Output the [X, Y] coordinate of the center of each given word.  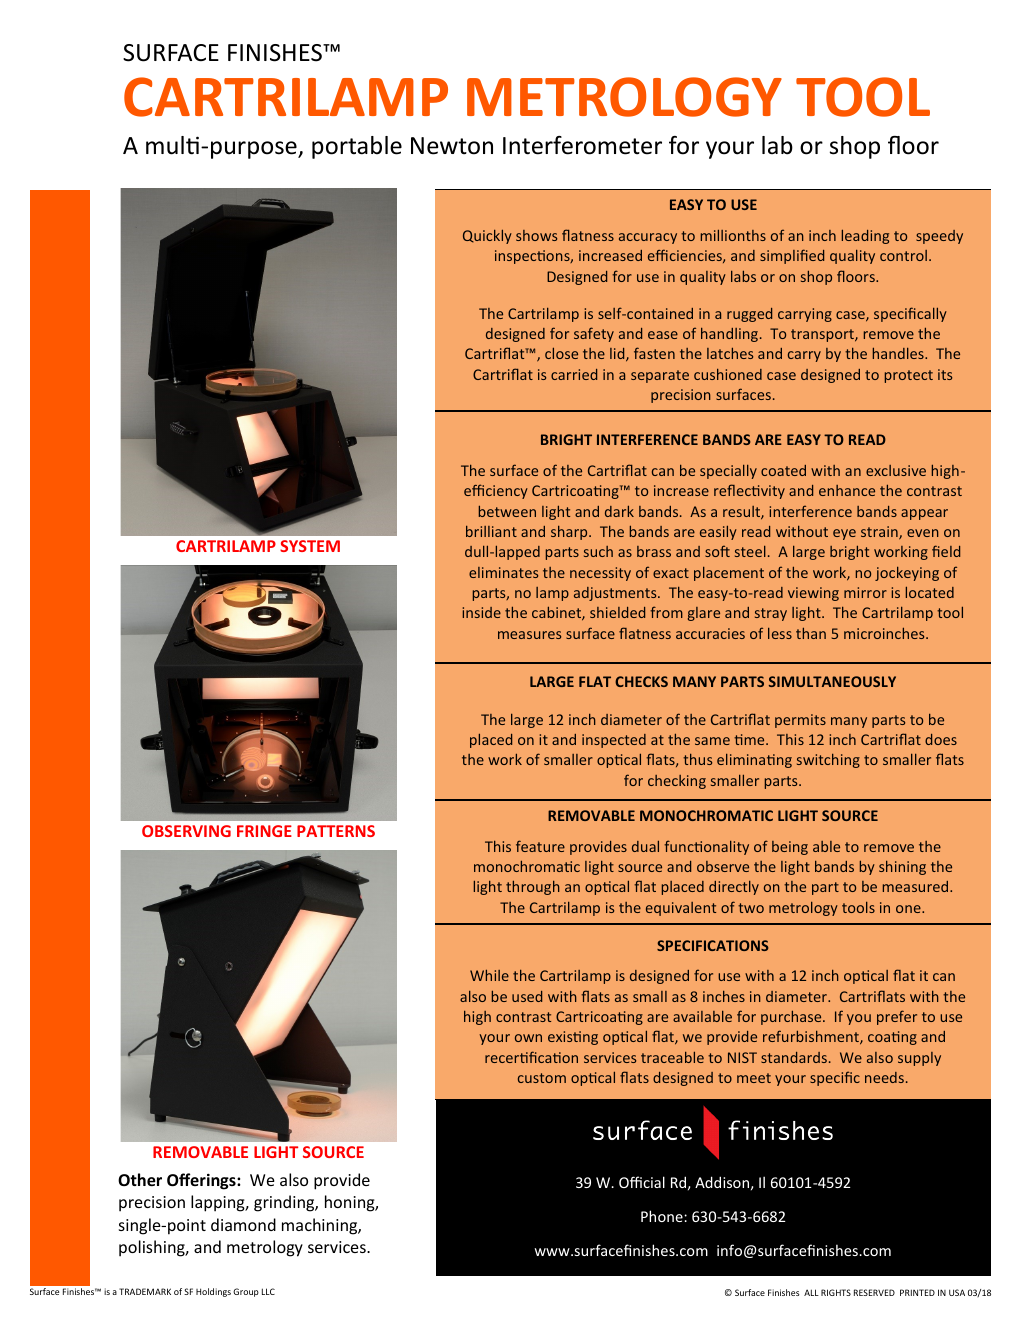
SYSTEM [310, 546]
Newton [452, 146]
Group [246, 1292]
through [533, 888]
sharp [570, 533]
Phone [663, 1216]
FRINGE [264, 831]
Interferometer [582, 145]
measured [915, 886]
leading [865, 237]
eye [844, 534]
